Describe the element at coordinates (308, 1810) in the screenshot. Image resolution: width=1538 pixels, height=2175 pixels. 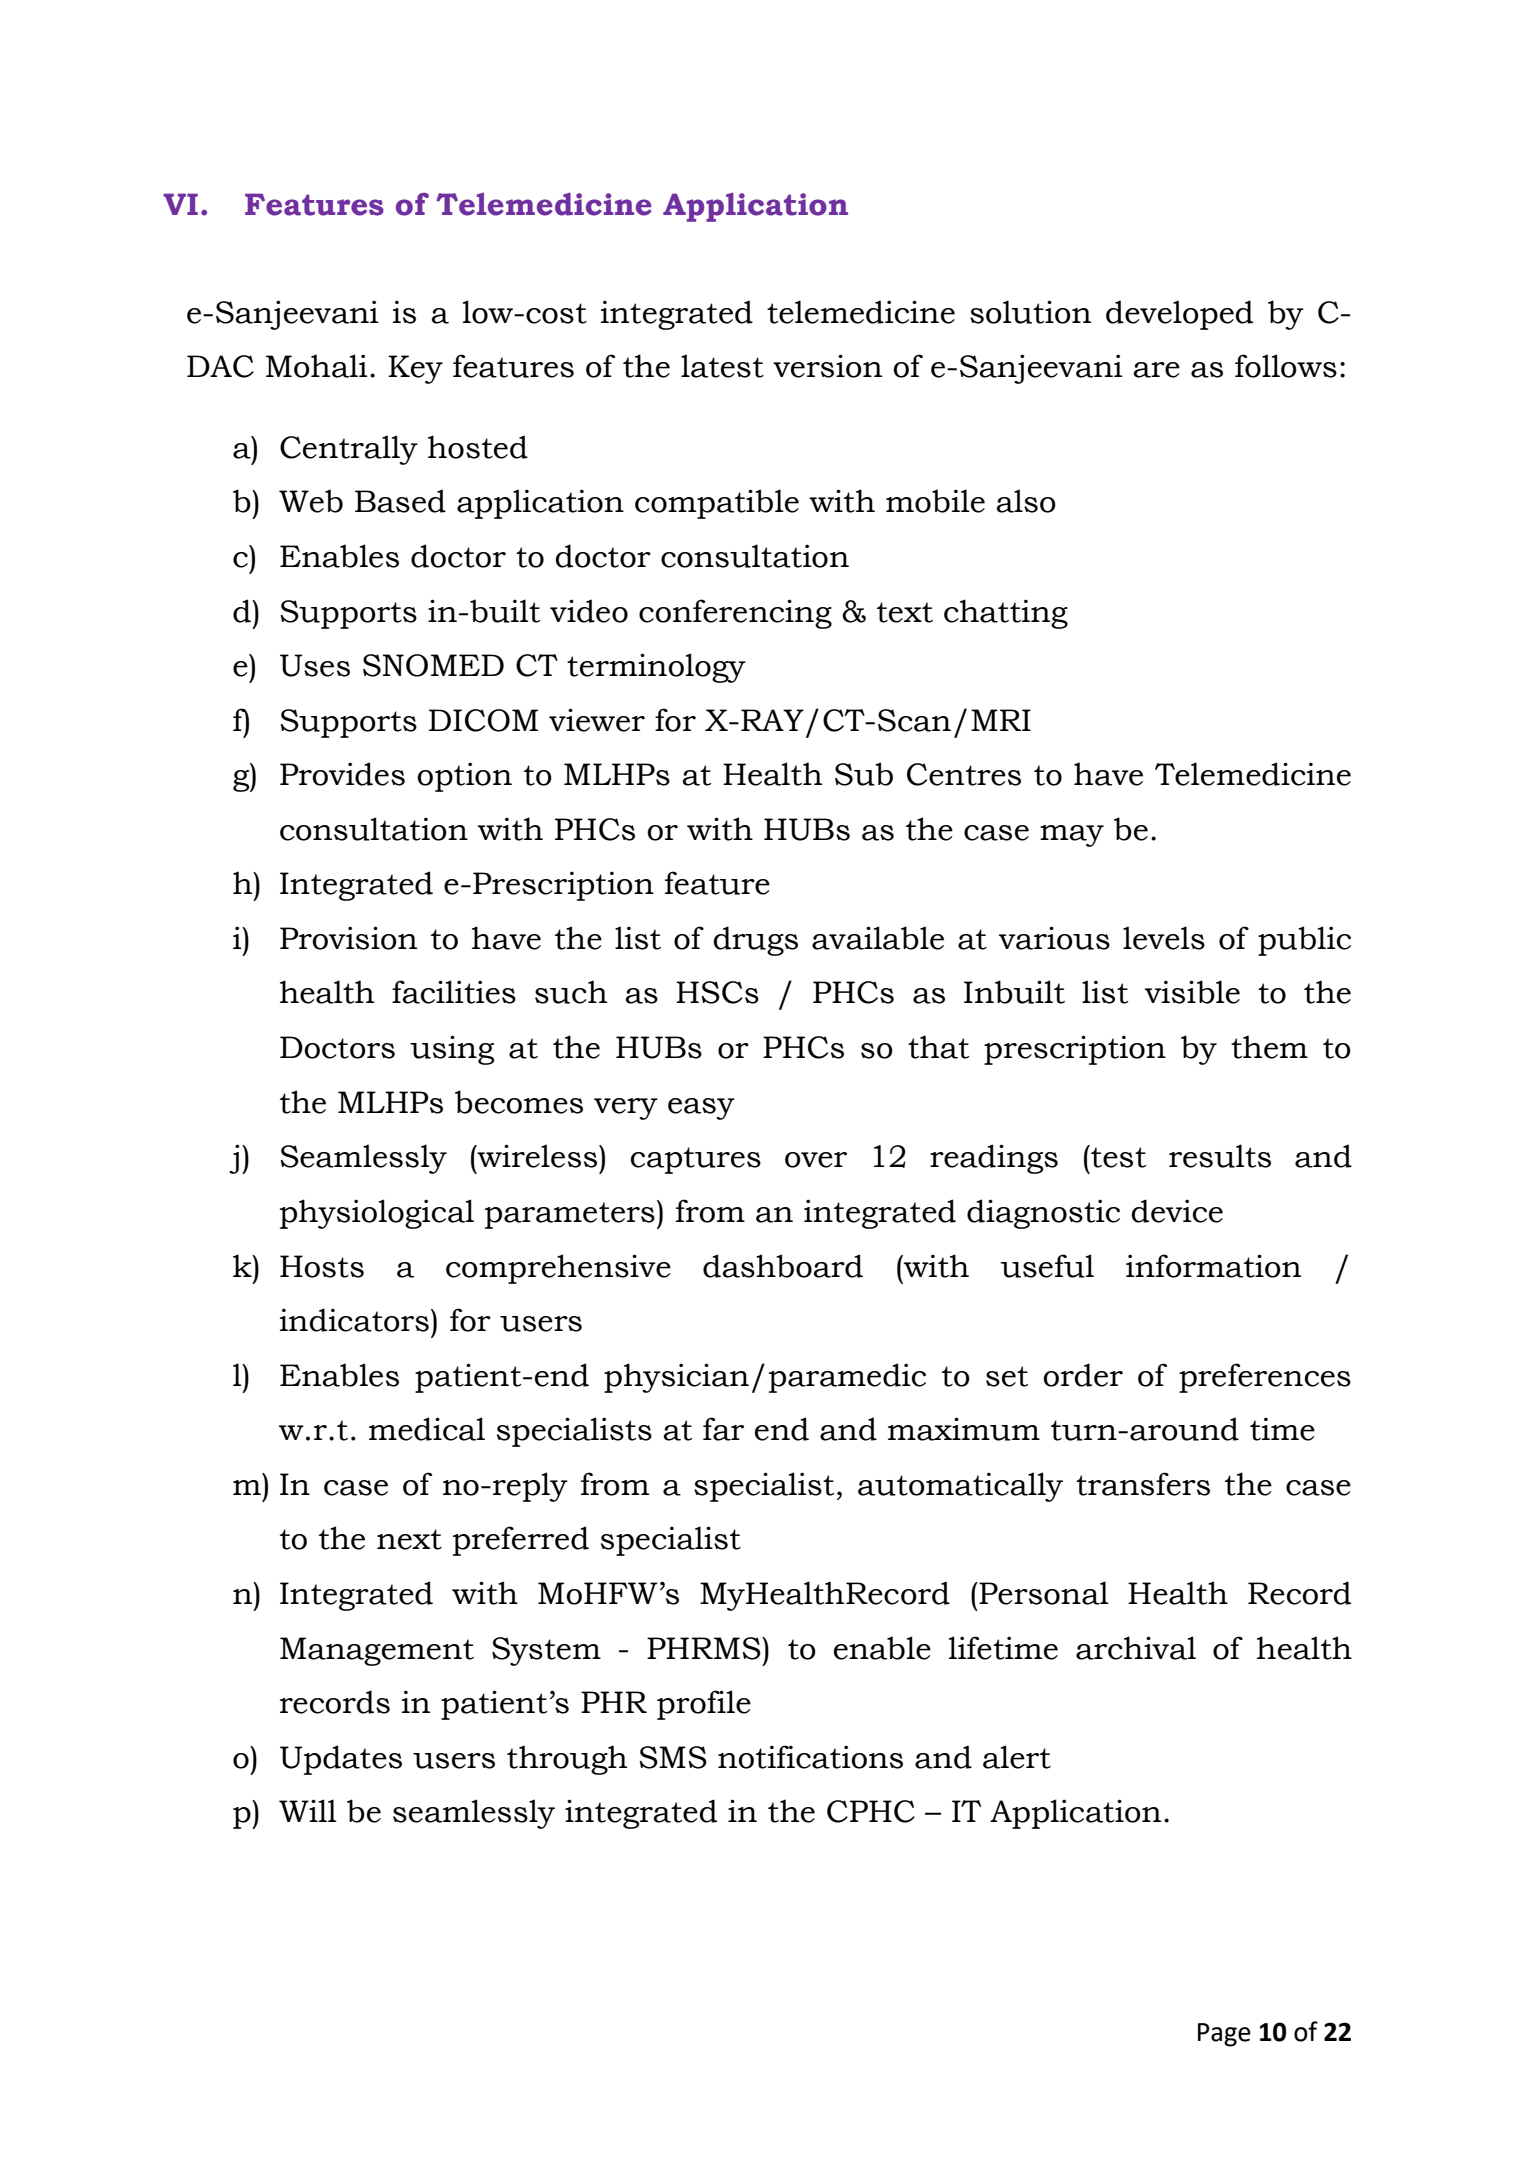
I see `Will` at that location.
